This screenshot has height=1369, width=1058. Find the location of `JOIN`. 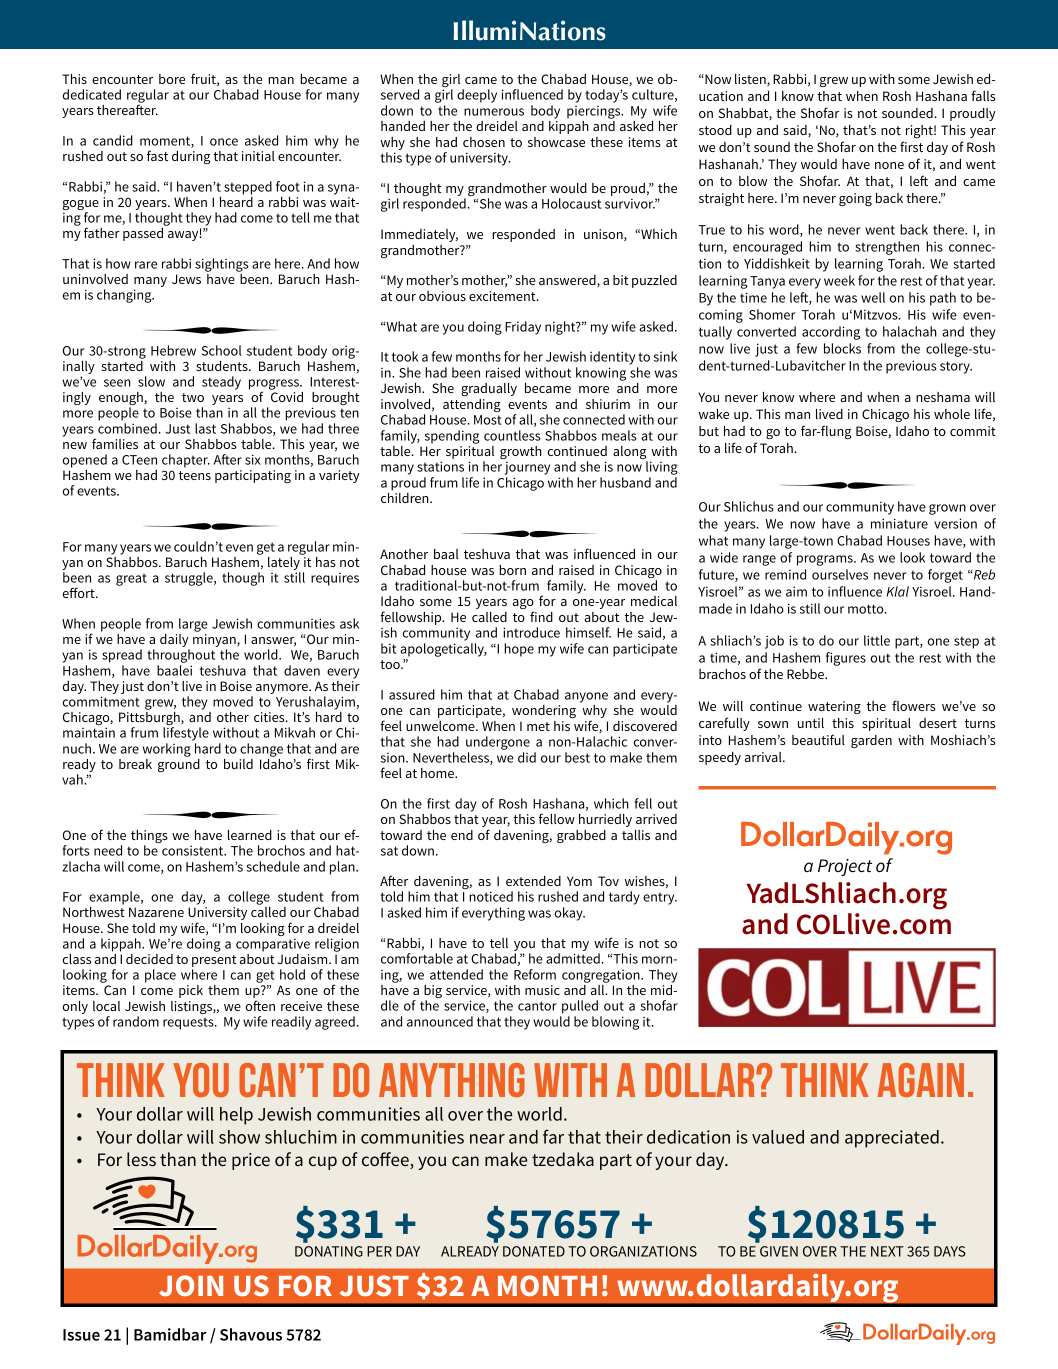

JOIN is located at coordinates (191, 1285).
